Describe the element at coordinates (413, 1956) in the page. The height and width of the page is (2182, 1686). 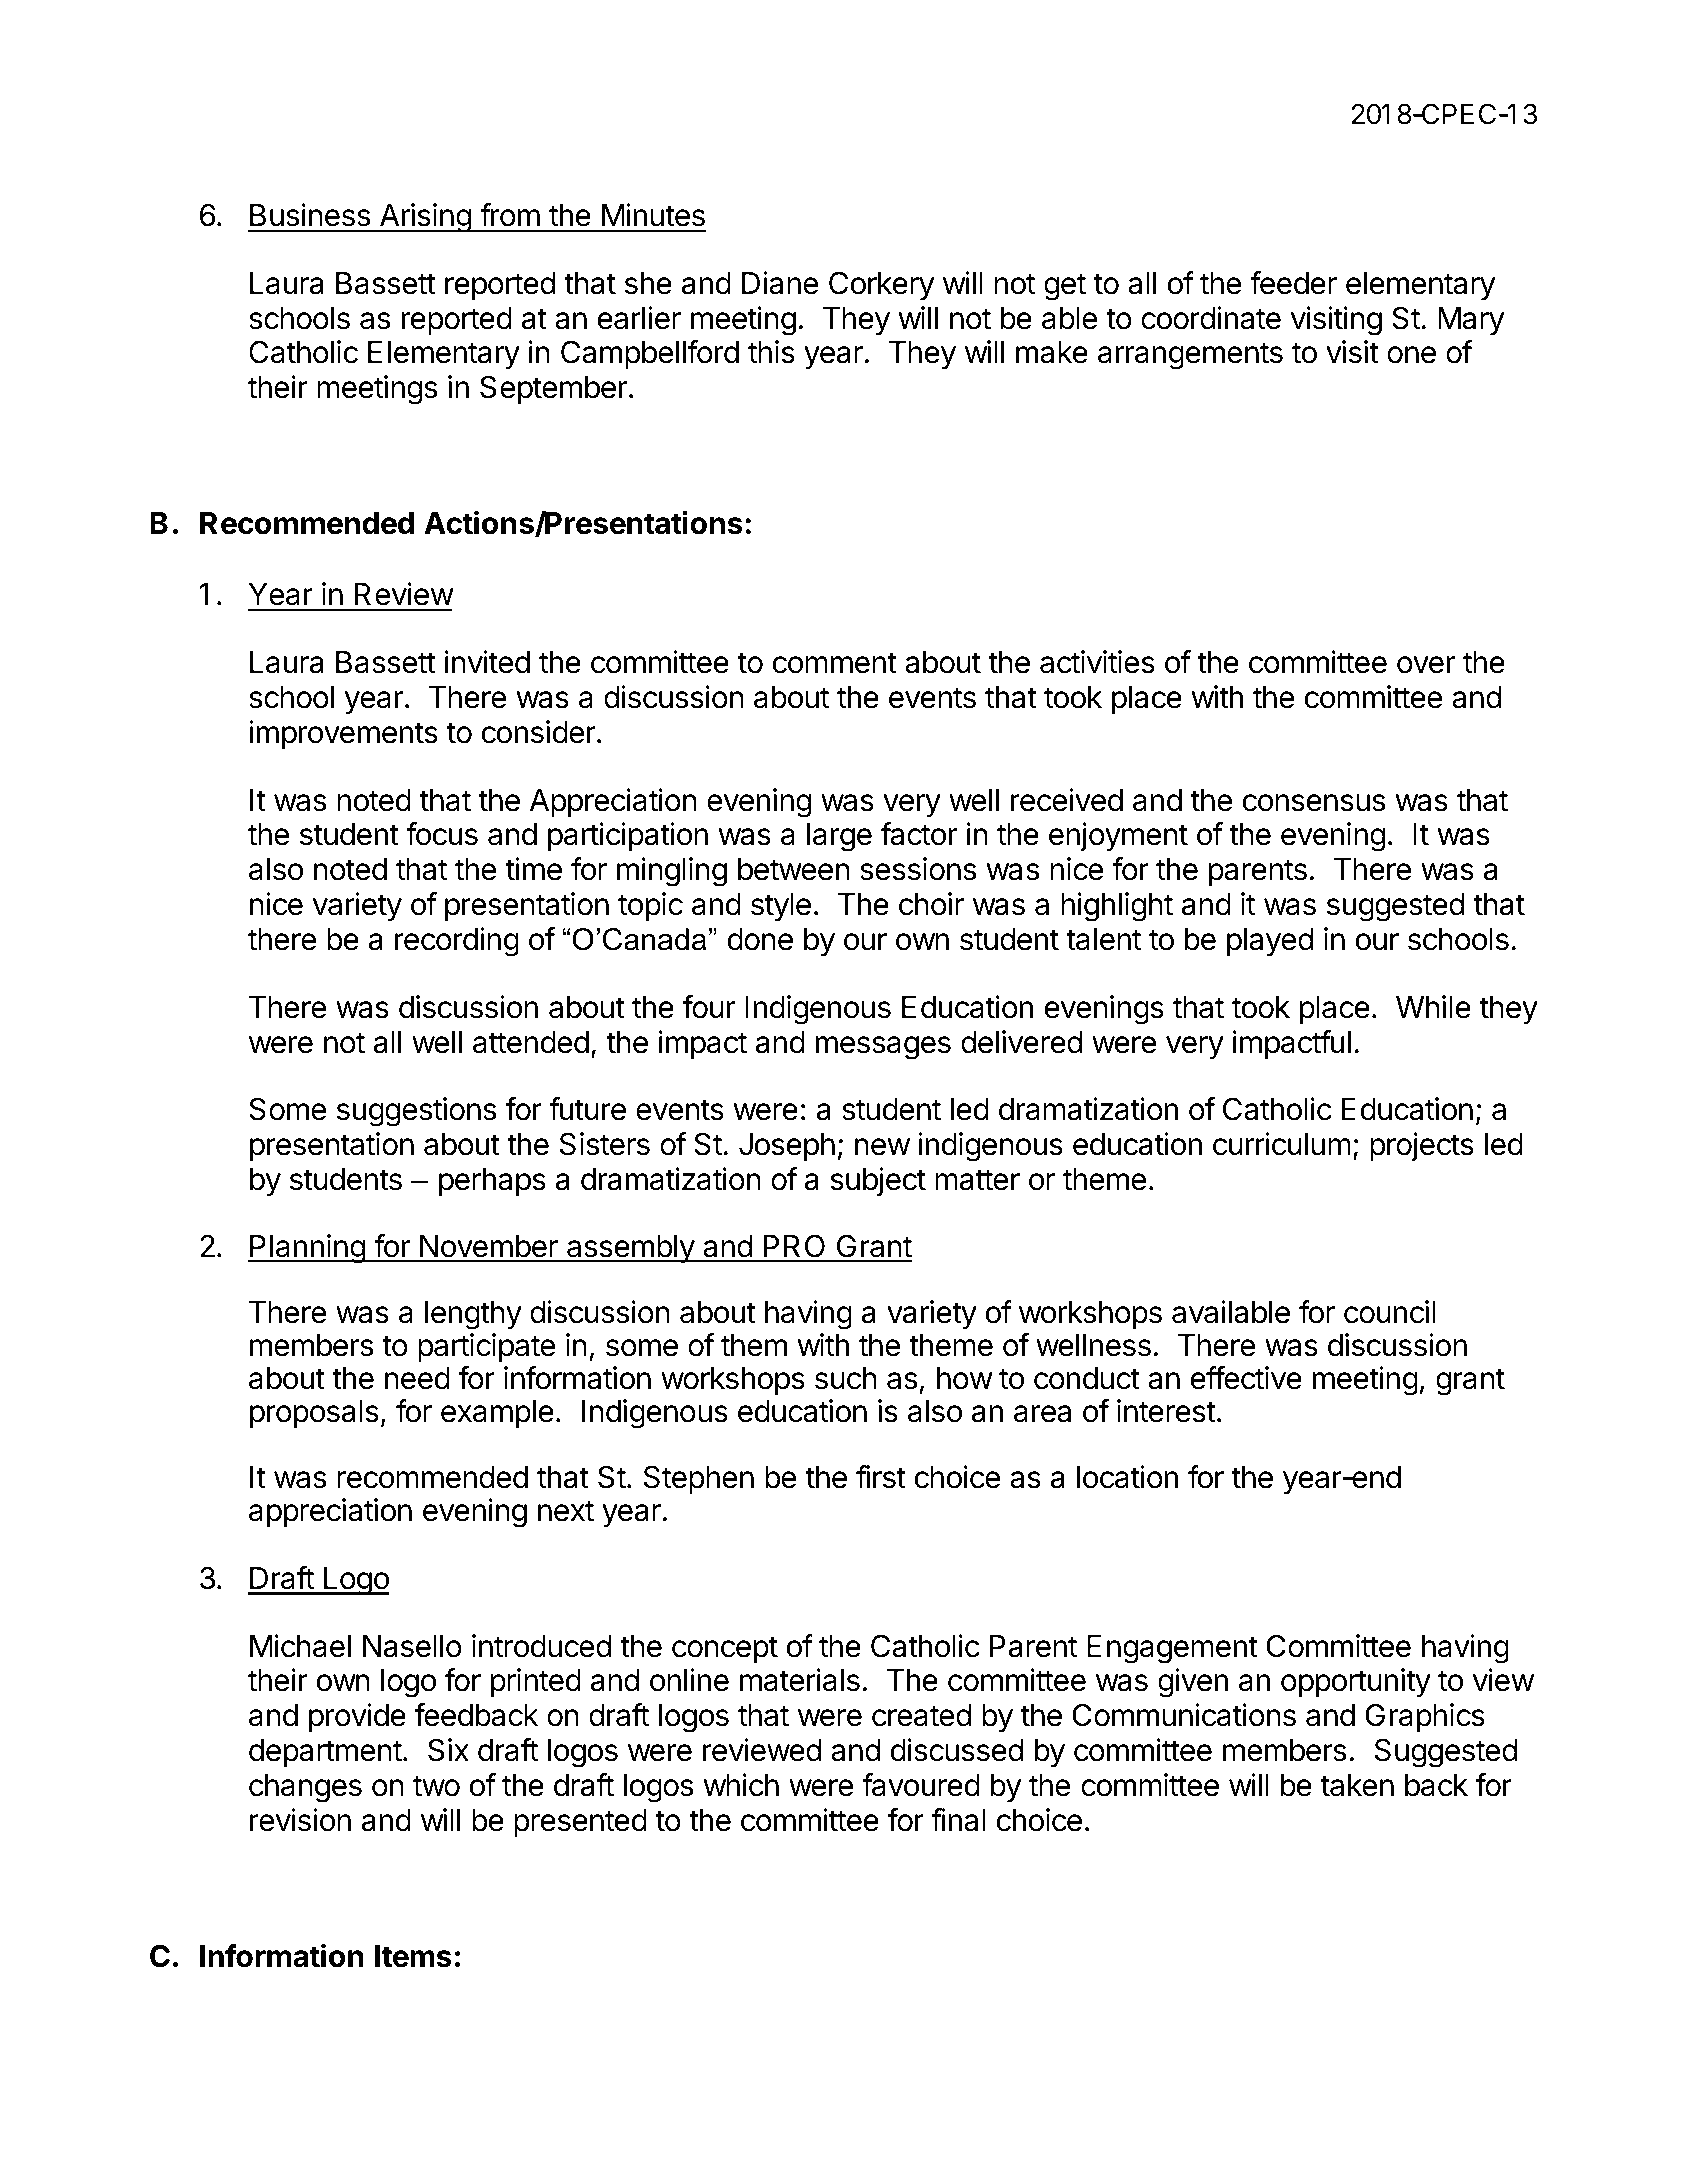
I see `Items` at that location.
